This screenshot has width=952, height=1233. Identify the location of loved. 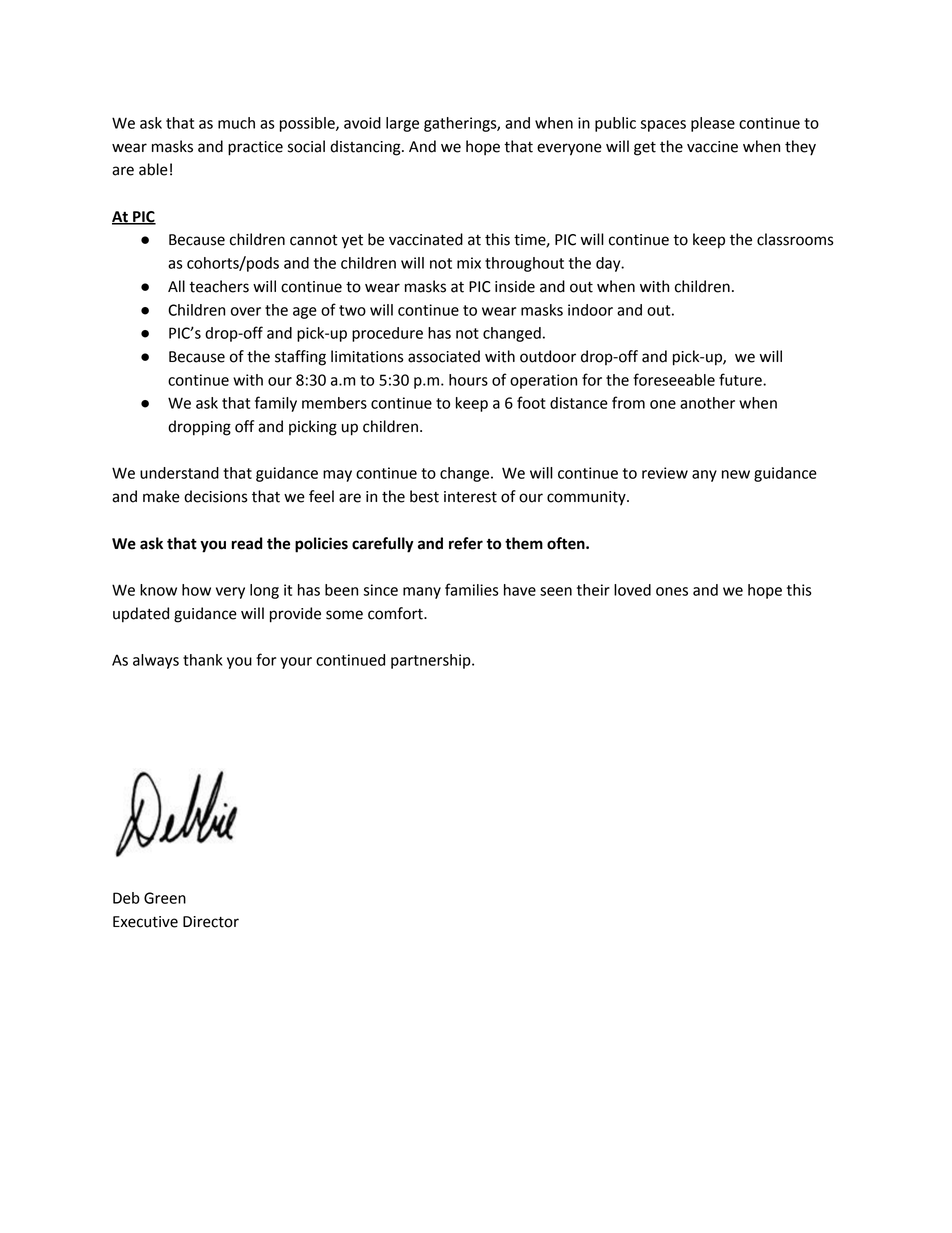
(632, 590).
